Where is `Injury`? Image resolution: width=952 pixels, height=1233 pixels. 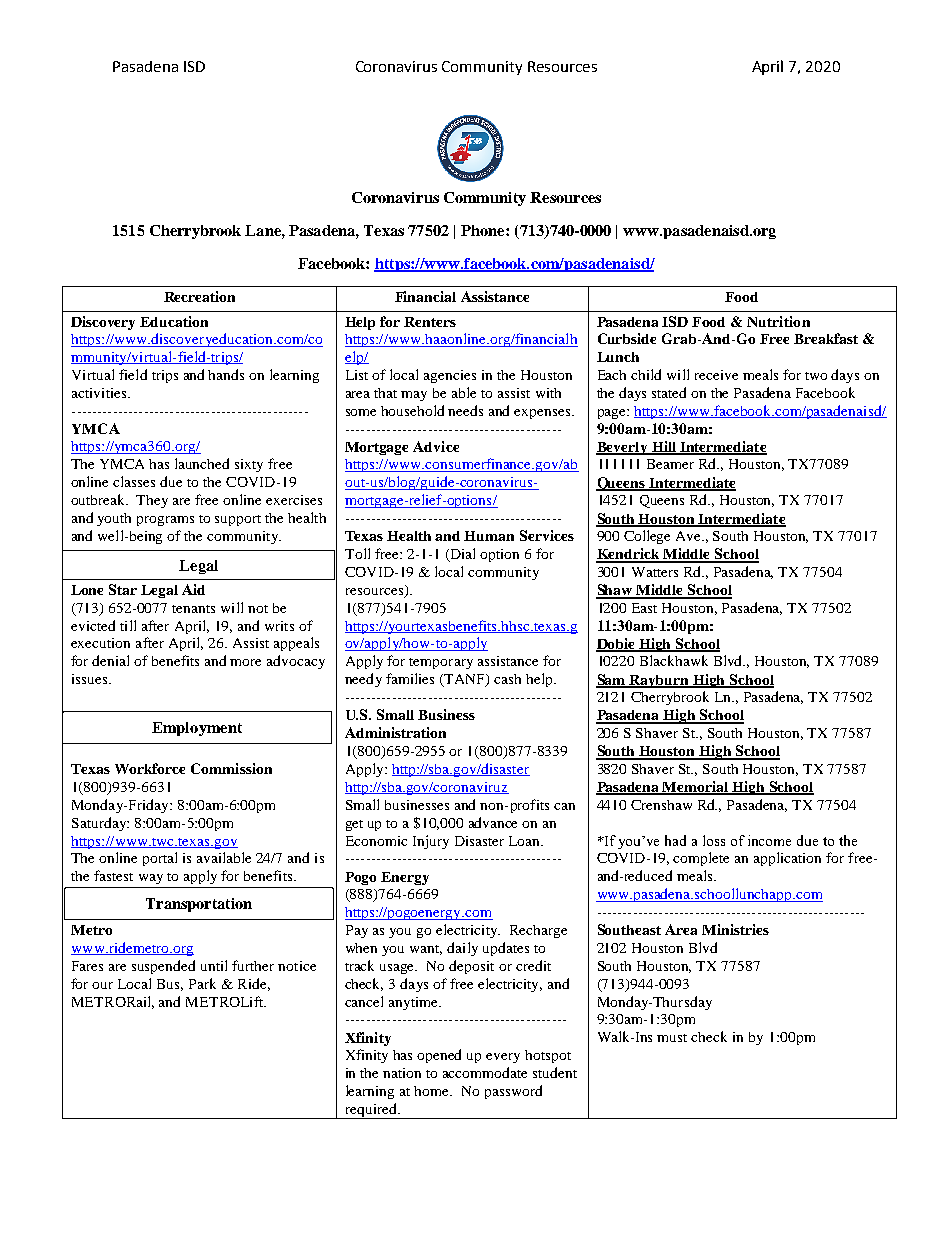 Injury is located at coordinates (431, 842).
